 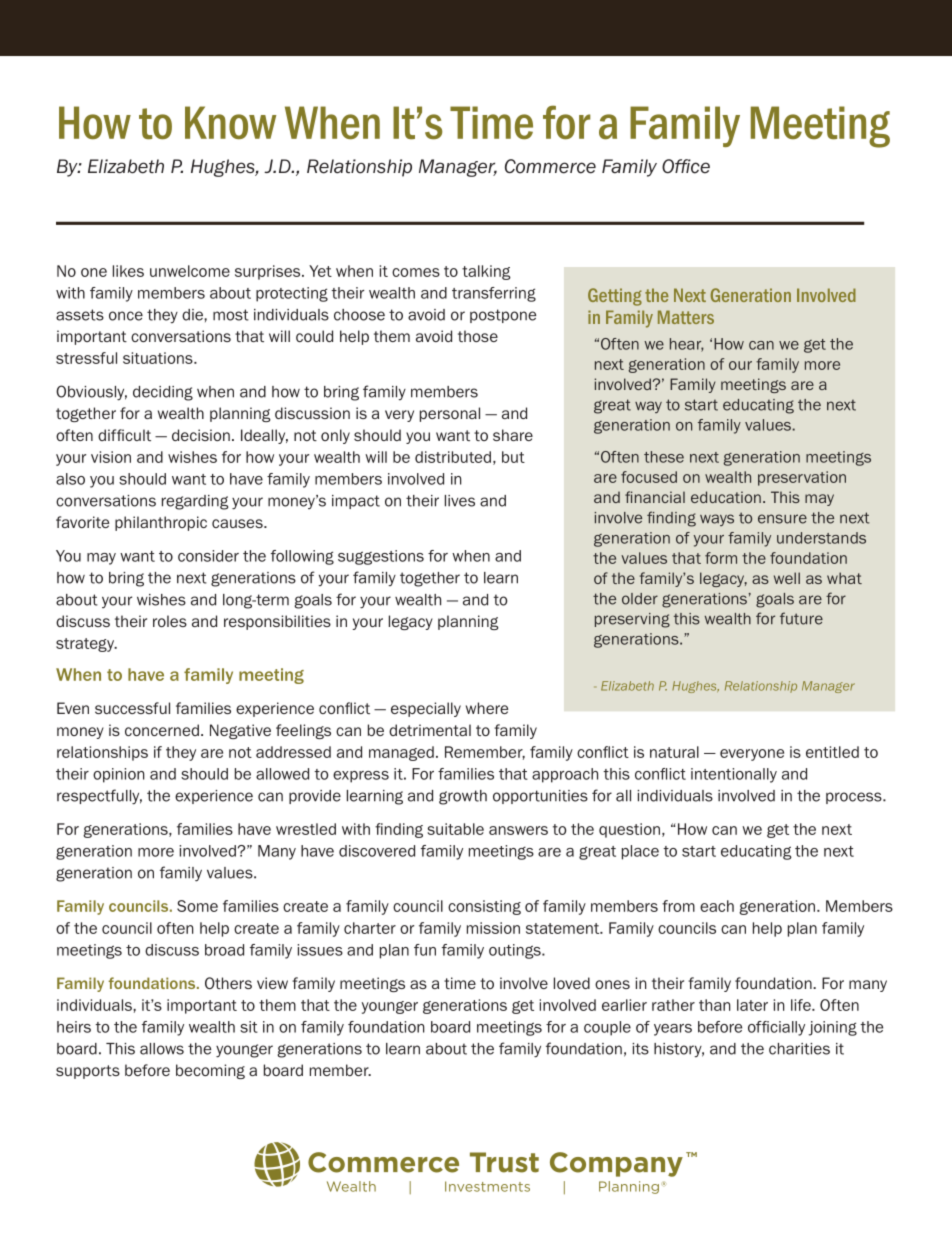 I want to click on hear, so click(x=687, y=345).
